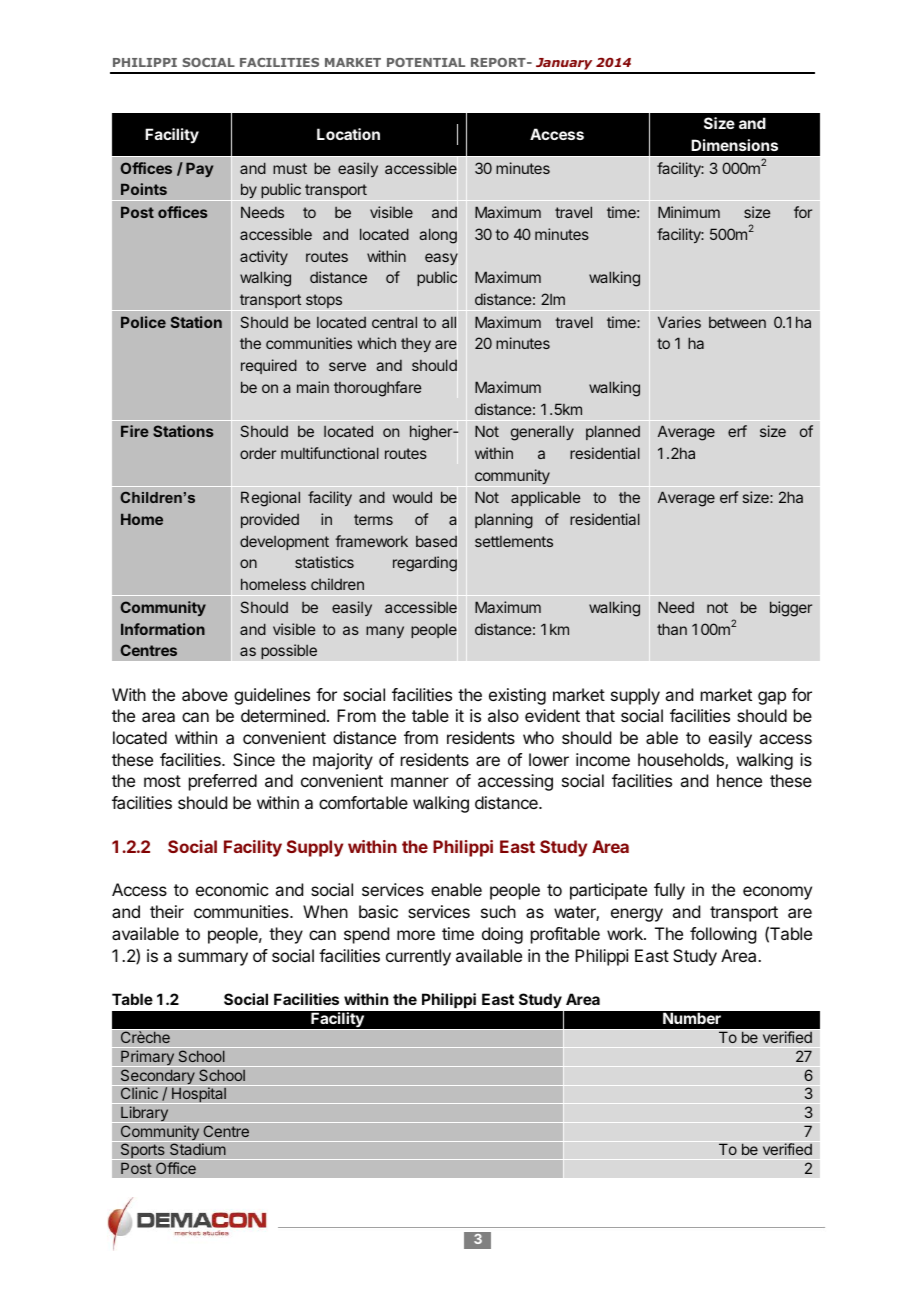  What do you see at coordinates (254, 759) in the image?
I see `Since` at bounding box center [254, 759].
